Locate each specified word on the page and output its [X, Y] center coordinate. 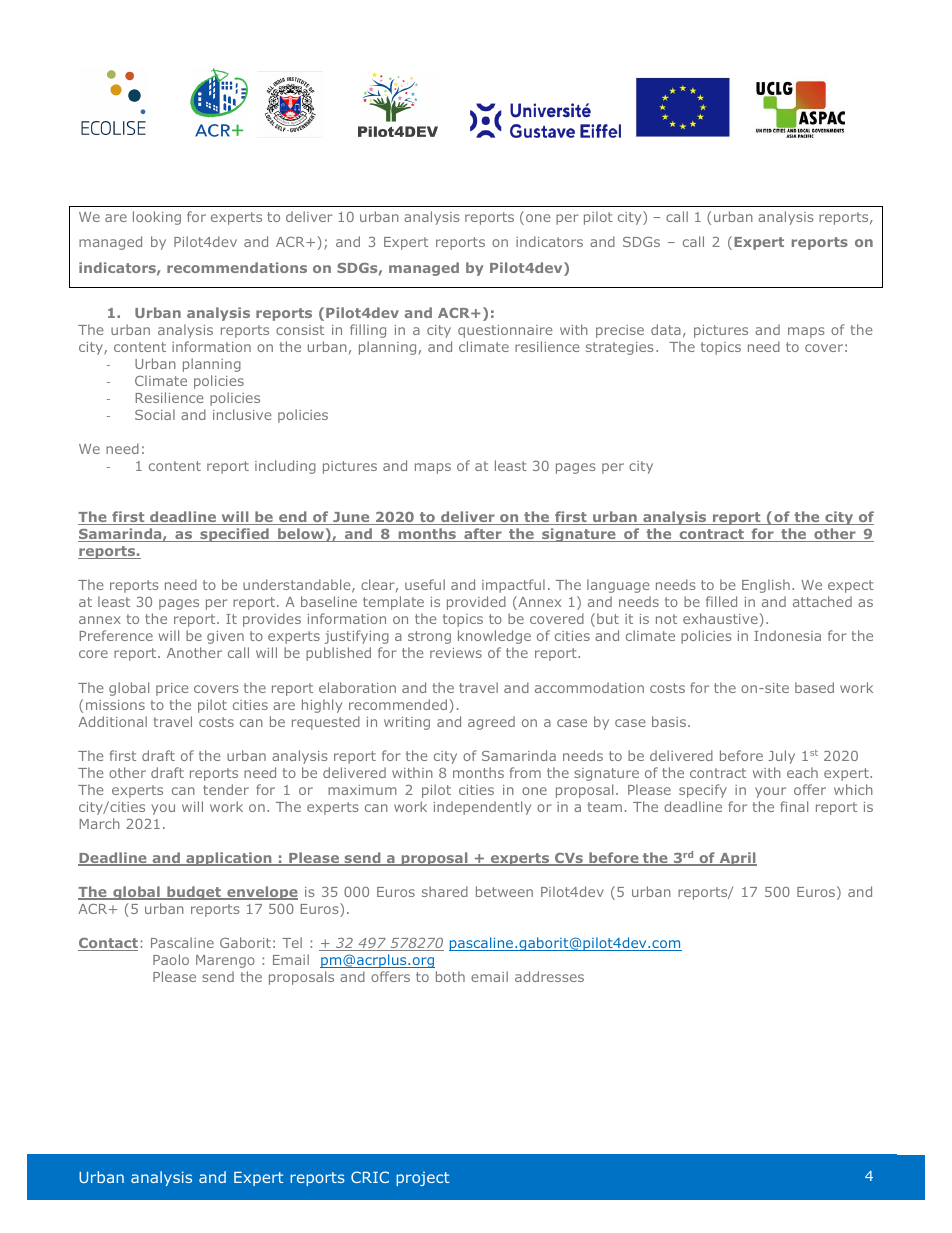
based [814, 687]
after [483, 535]
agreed [491, 723]
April [737, 859]
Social [155, 414]
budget [194, 893]
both [450, 976]
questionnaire [505, 331]
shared [445, 891]
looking [157, 218]
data [666, 329]
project [422, 1179]
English [766, 586]
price [172, 689]
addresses [549, 976]
